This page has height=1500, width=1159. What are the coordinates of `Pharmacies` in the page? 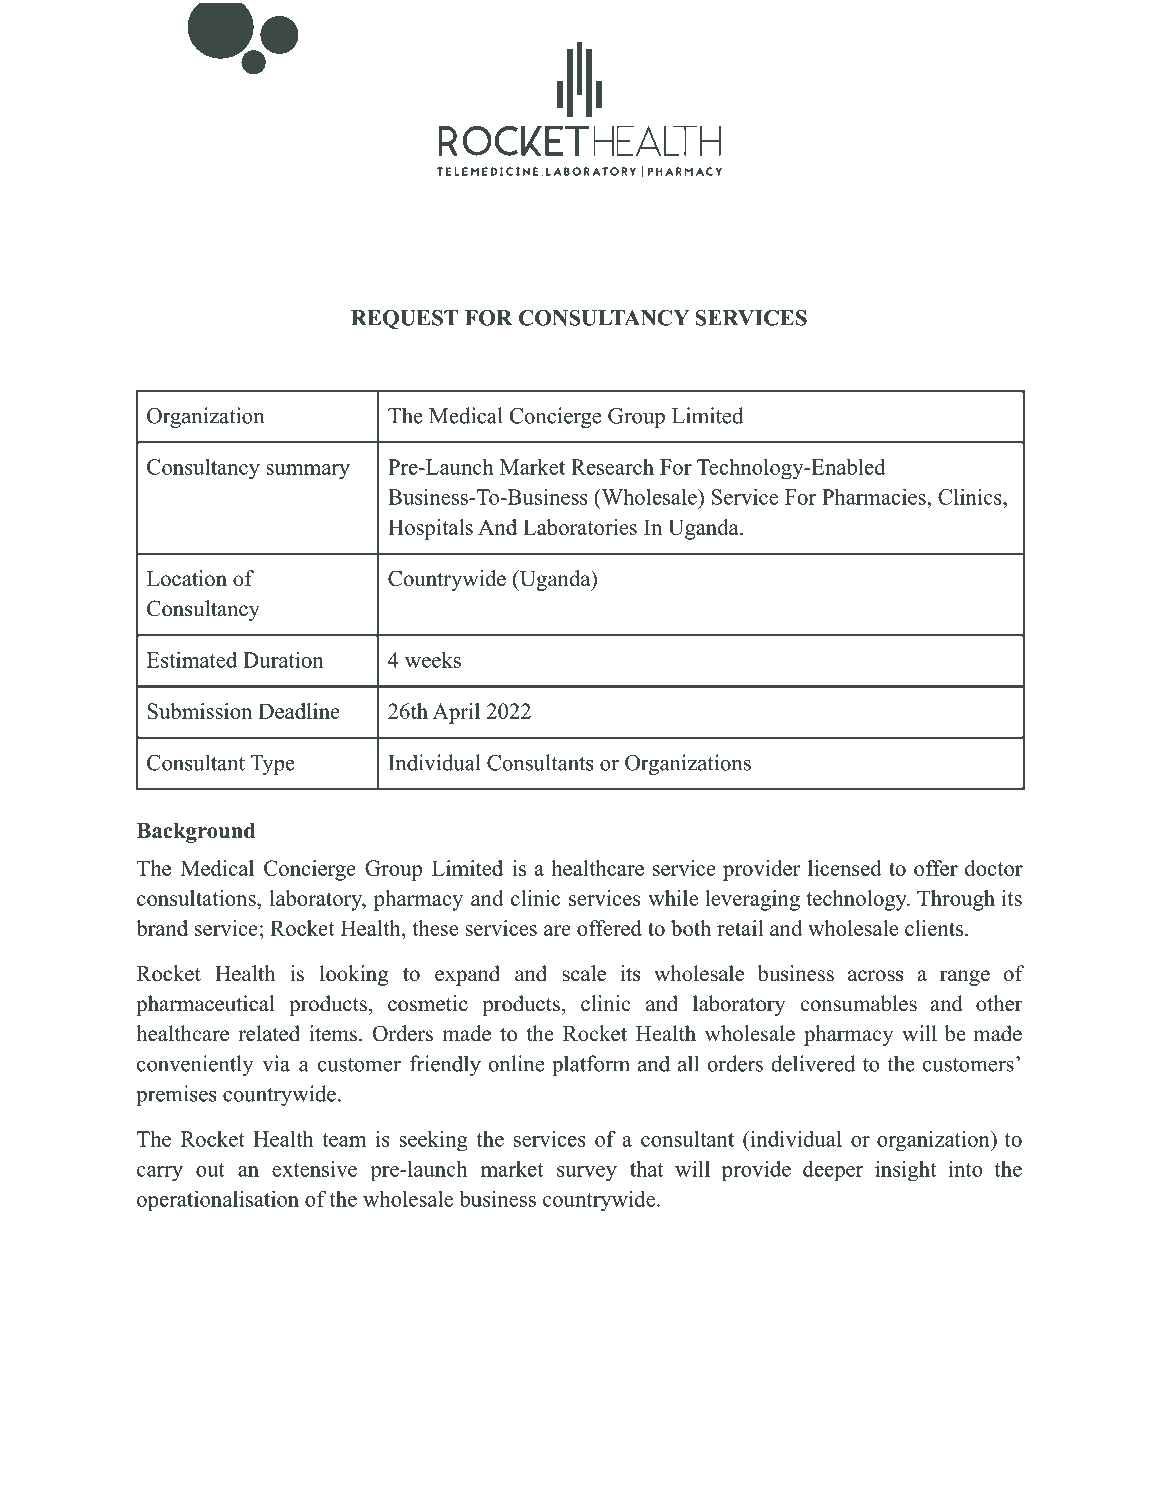 It's located at (875, 497).
